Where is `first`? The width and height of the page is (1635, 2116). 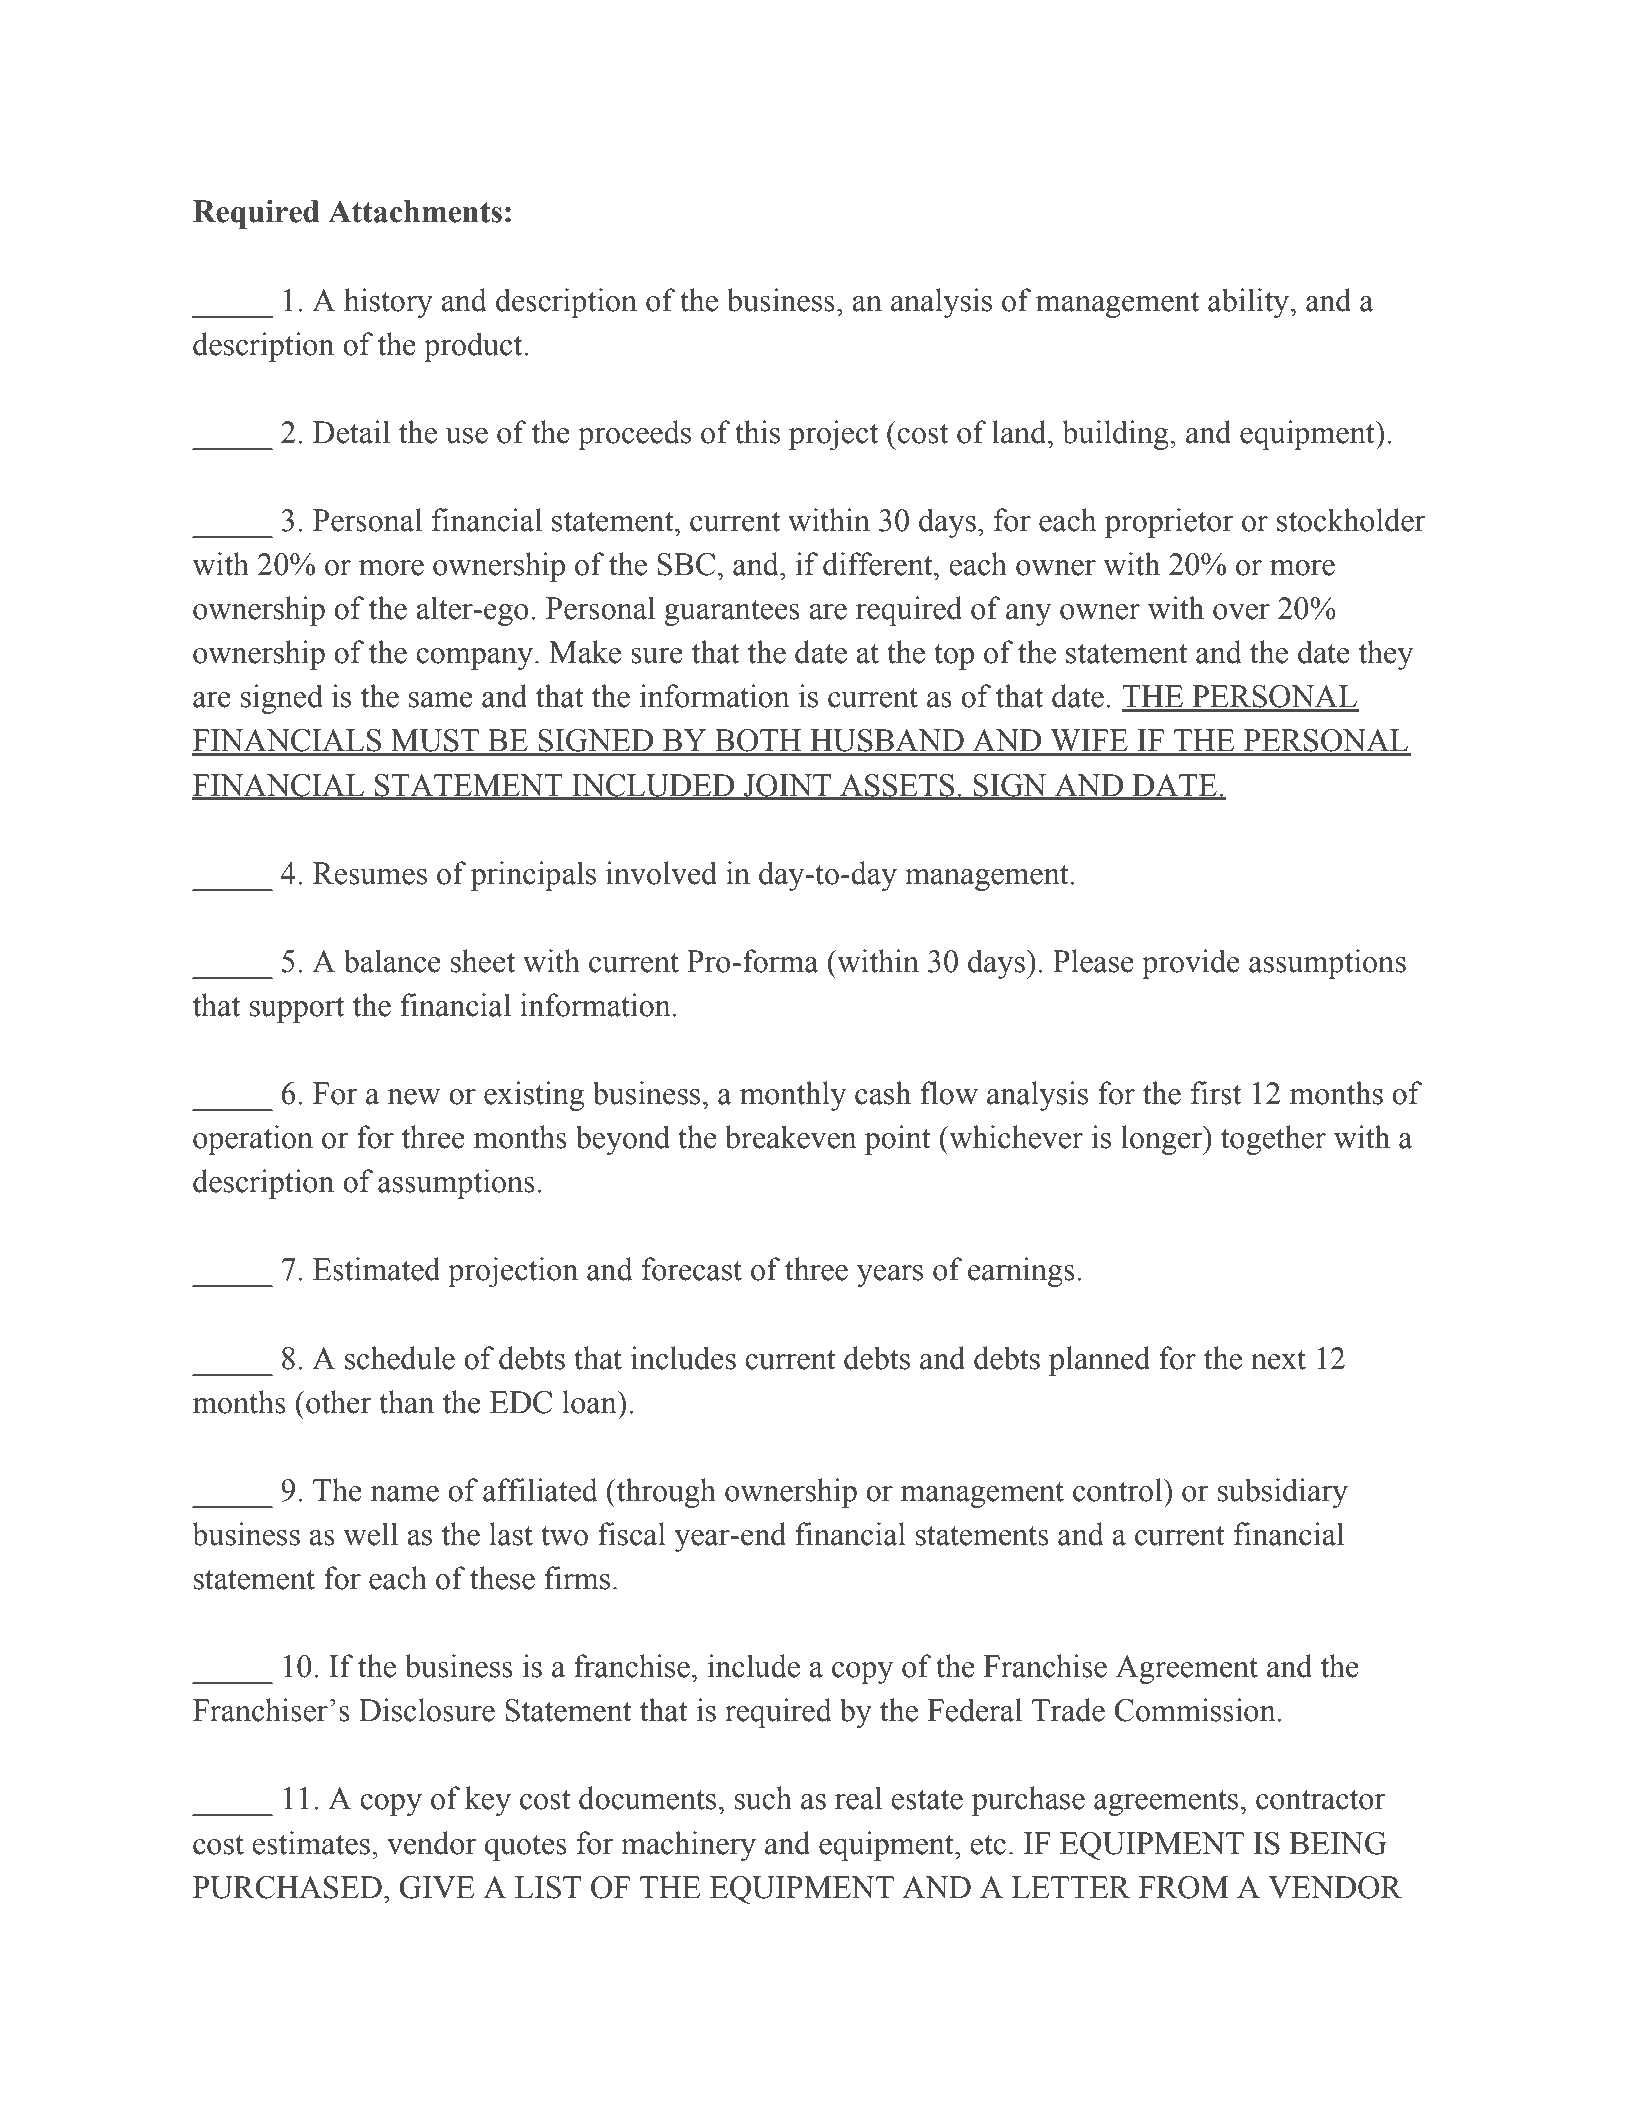
first is located at coordinates (1216, 1093).
